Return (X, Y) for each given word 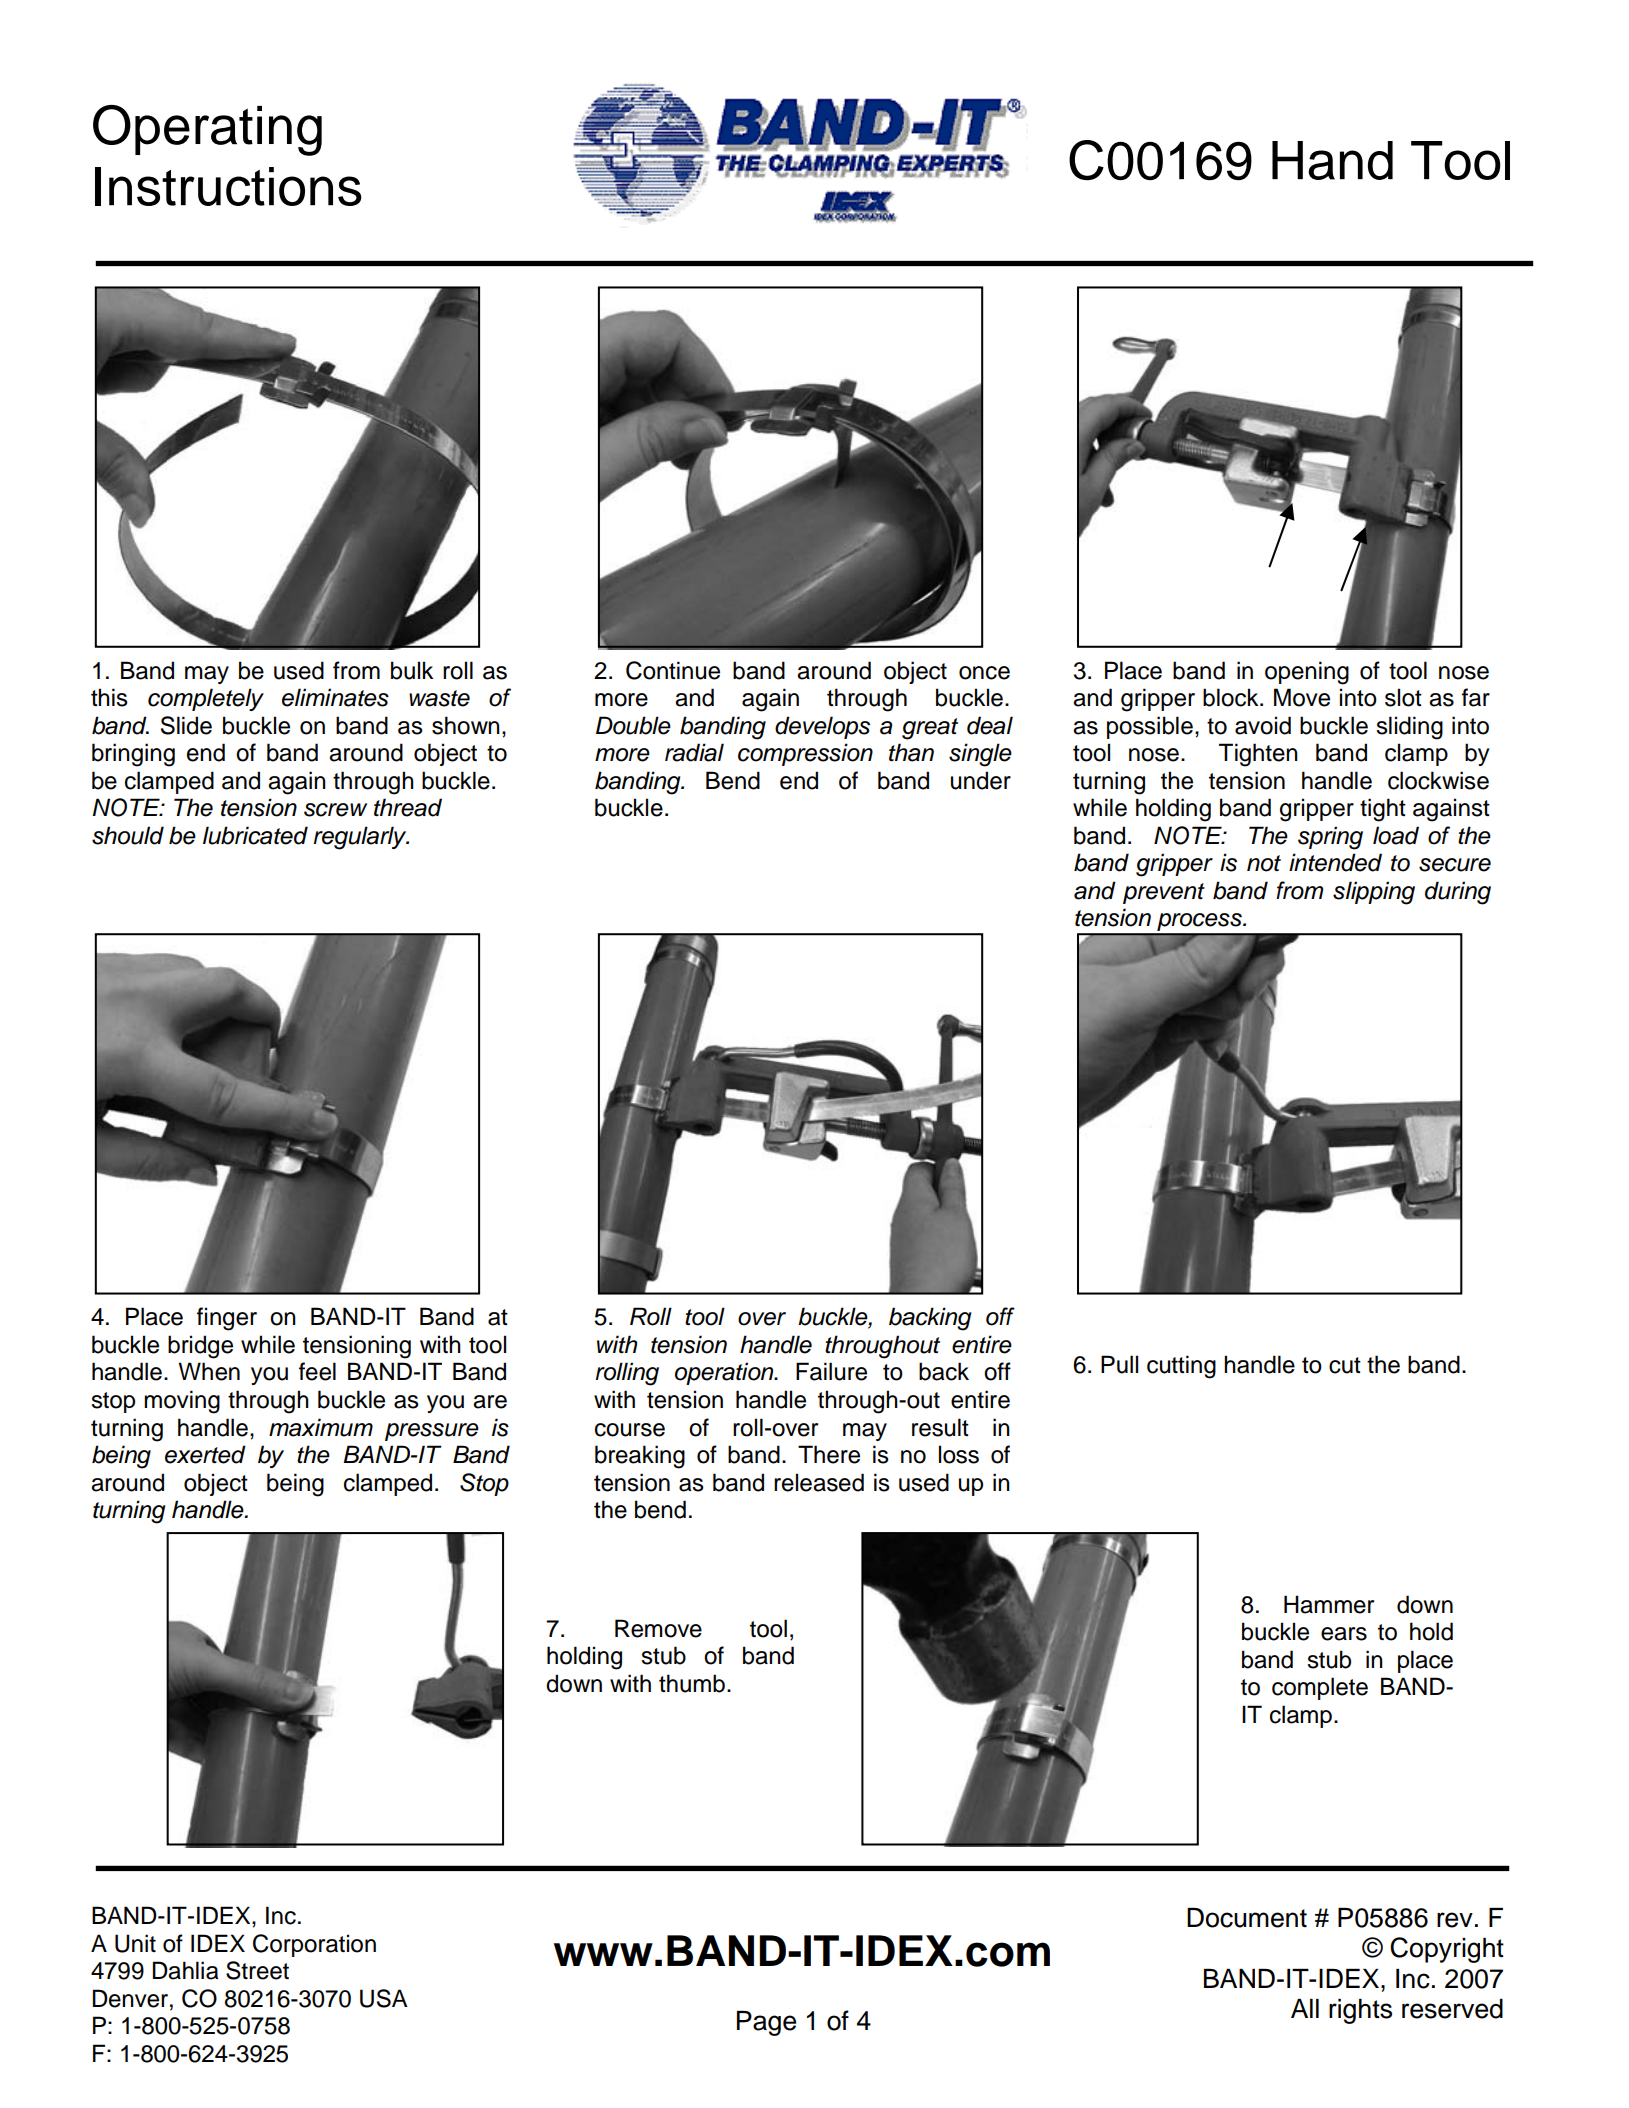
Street (257, 1970)
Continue (673, 670)
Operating (207, 130)
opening (1307, 673)
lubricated (255, 835)
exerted (205, 1454)
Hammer (1329, 1604)
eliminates (335, 697)
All (1305, 2008)
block (1232, 697)
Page (766, 2023)
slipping (1374, 893)
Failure (831, 1371)
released (819, 1482)
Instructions (228, 186)
